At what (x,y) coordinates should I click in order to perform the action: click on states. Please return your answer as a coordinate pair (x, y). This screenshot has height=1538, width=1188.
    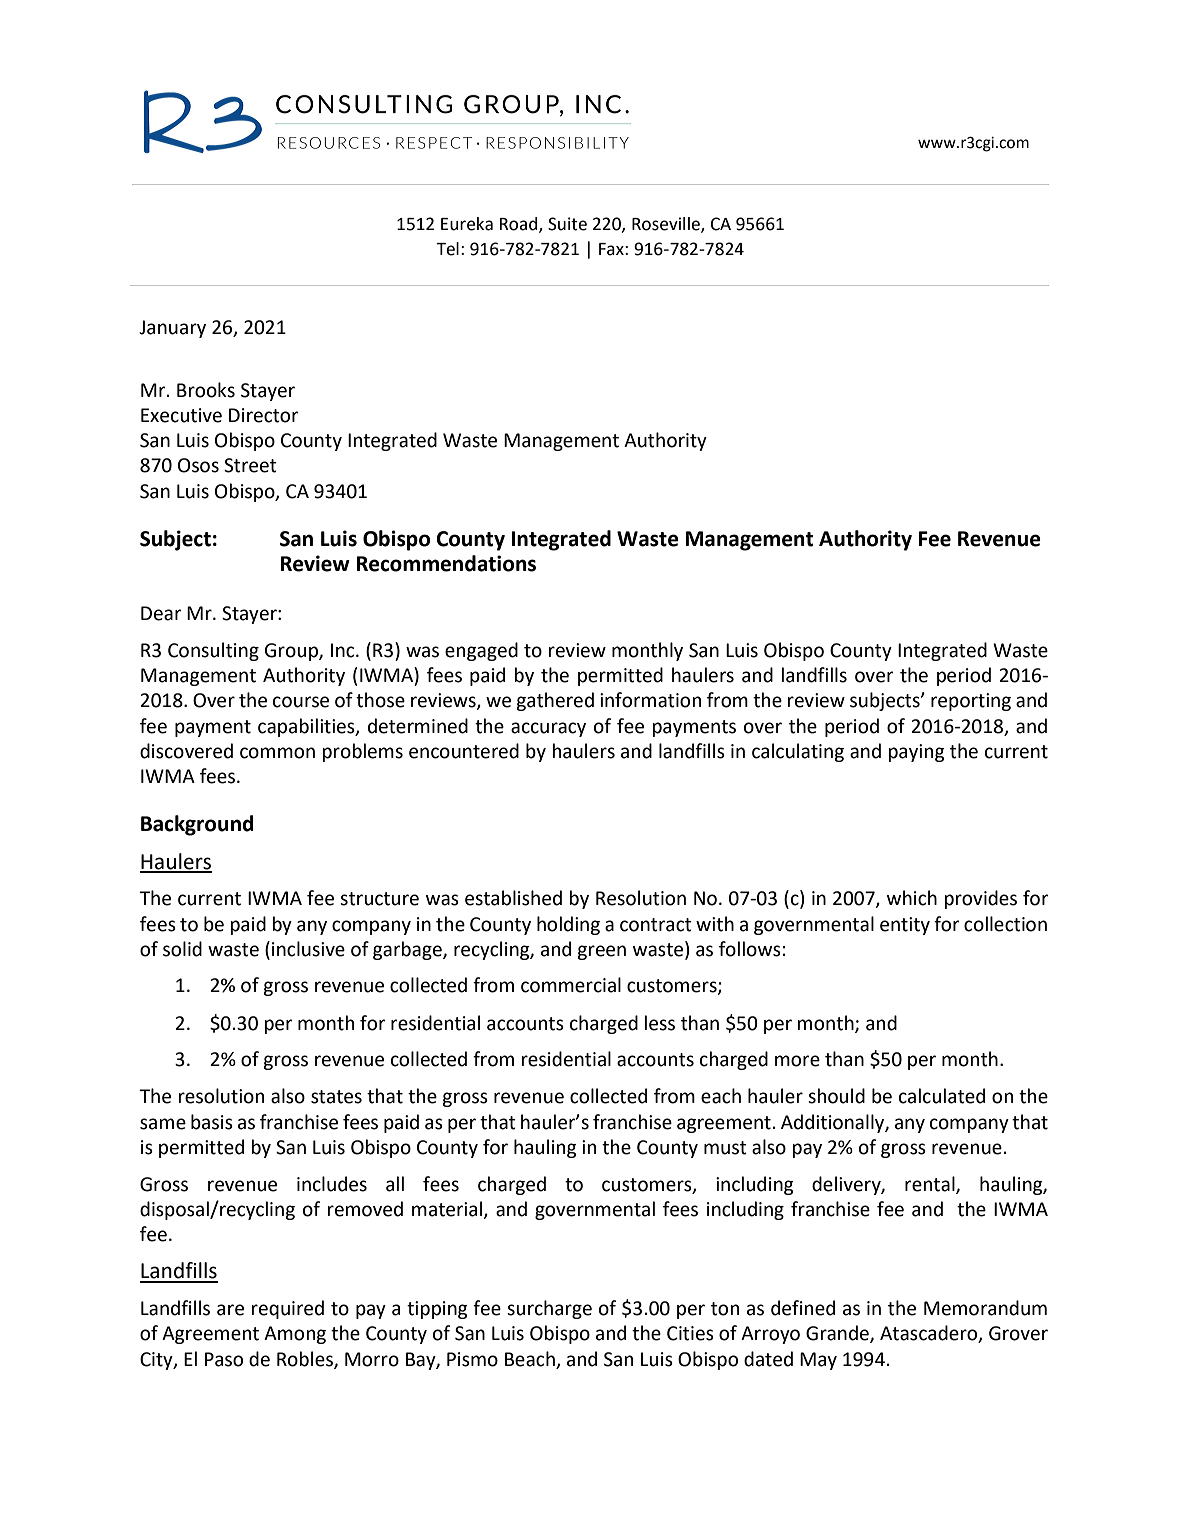
    Looking at the image, I should click on (336, 1097).
